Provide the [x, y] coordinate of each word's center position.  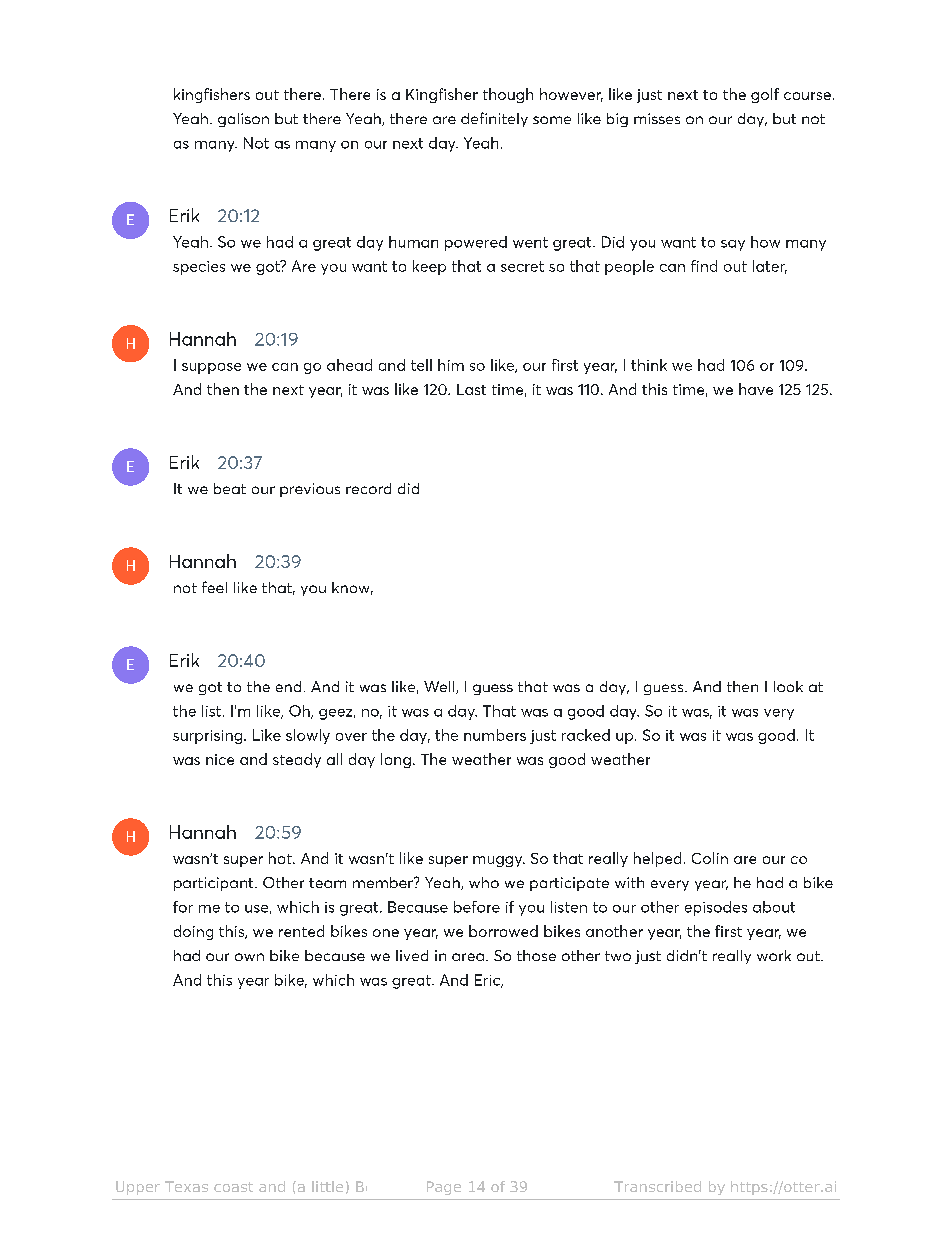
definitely [494, 119]
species [199, 268]
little [327, 1186]
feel [214, 587]
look [788, 686]
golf [765, 95]
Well [440, 687]
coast [233, 1187]
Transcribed [657, 1186]
